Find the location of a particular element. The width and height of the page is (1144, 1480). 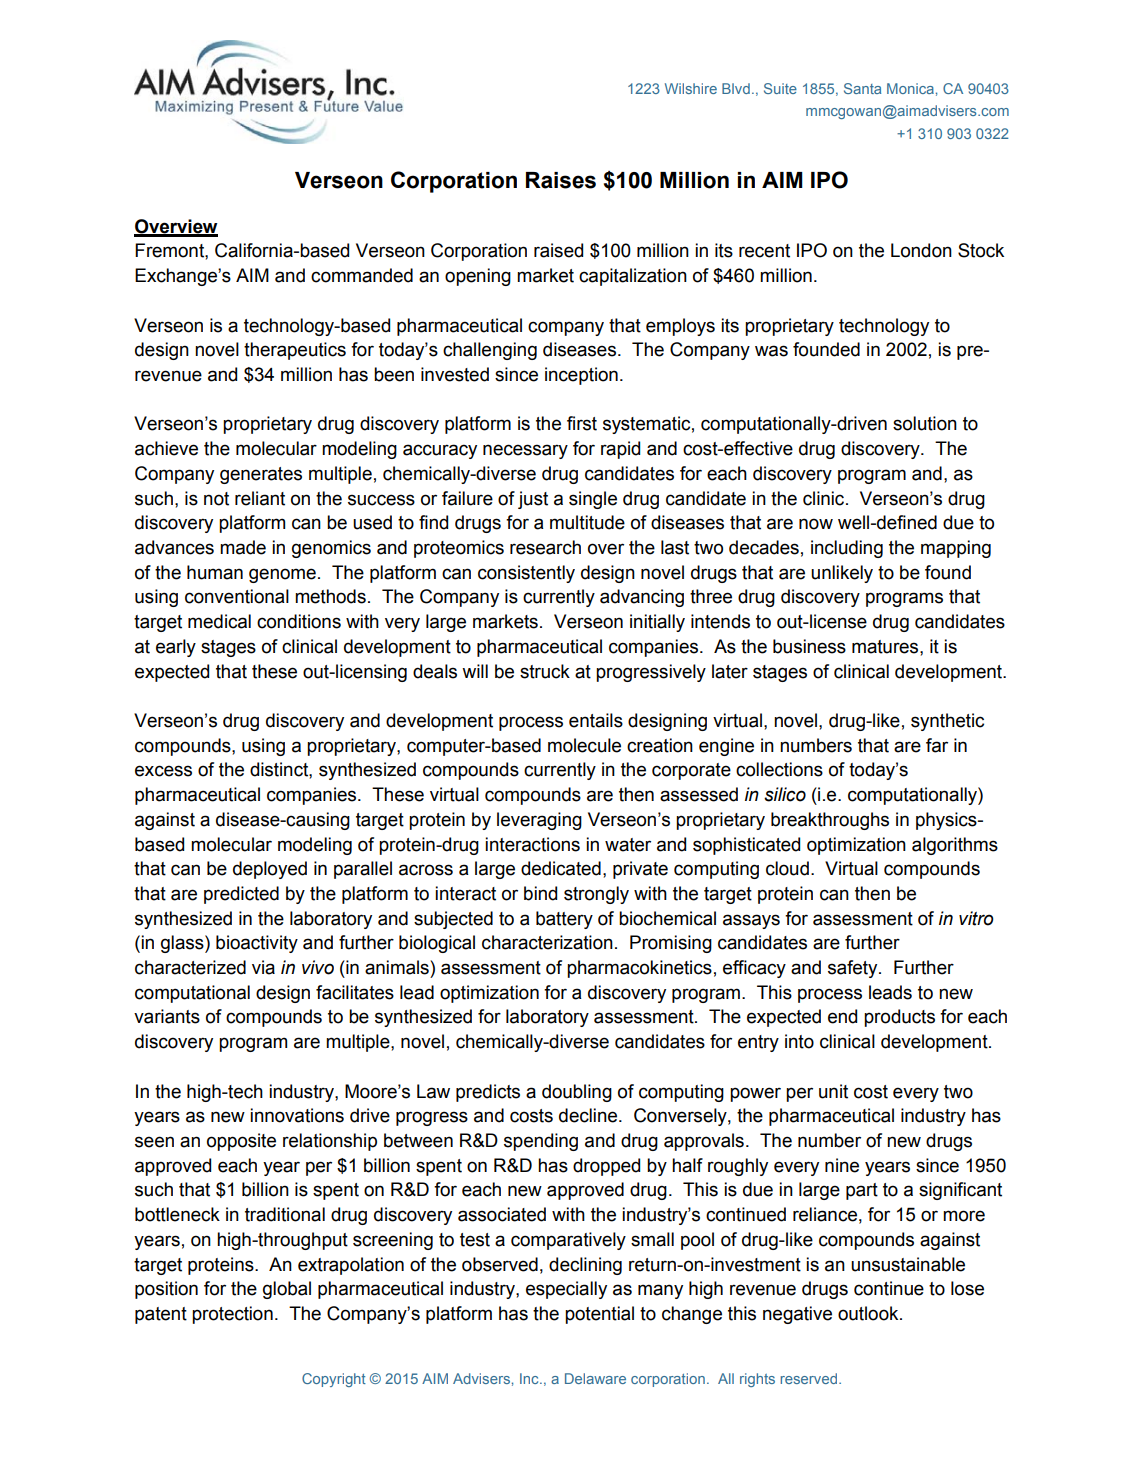

via is located at coordinates (263, 967).
